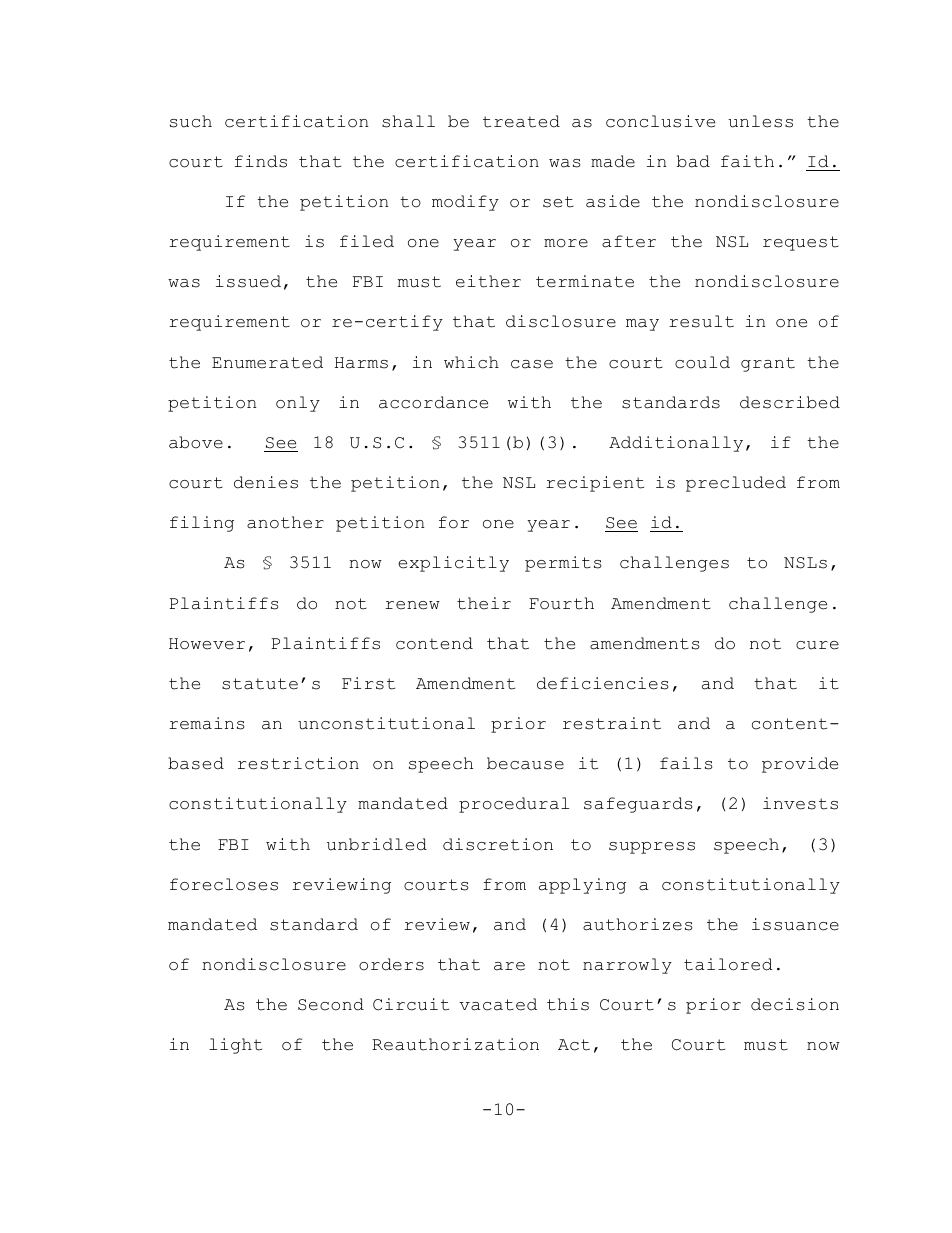 This screenshot has width=952, height=1233. Describe the element at coordinates (377, 844) in the screenshot. I see `unbridled` at that location.
